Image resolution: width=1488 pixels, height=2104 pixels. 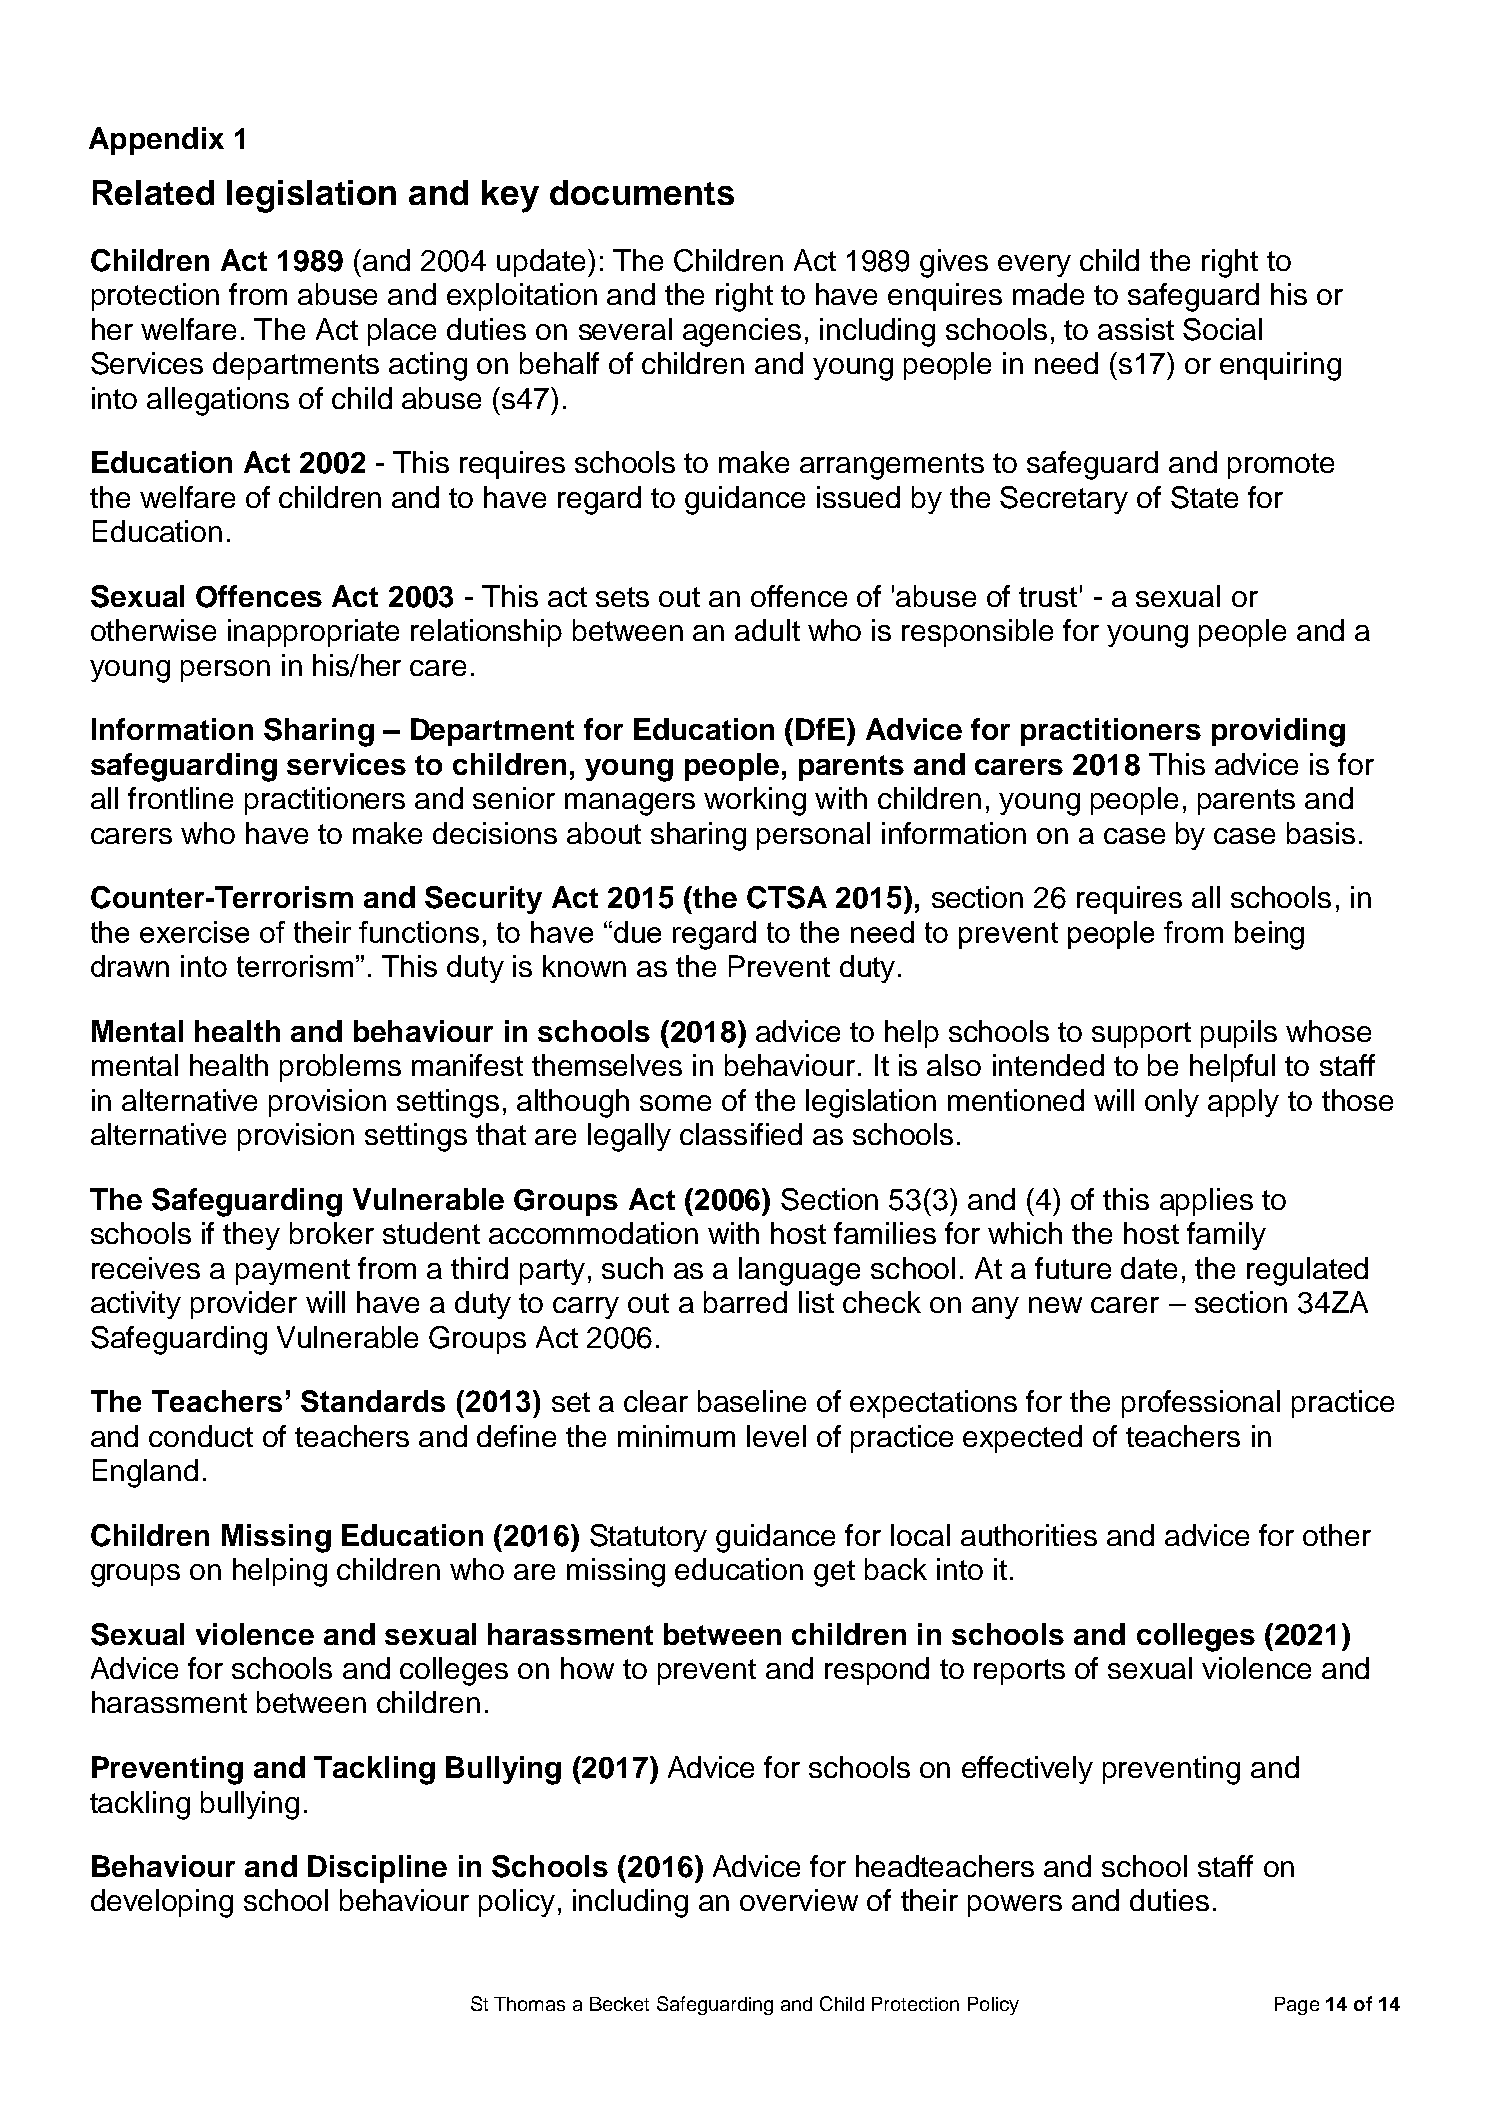 I want to click on documents, so click(x=642, y=192).
